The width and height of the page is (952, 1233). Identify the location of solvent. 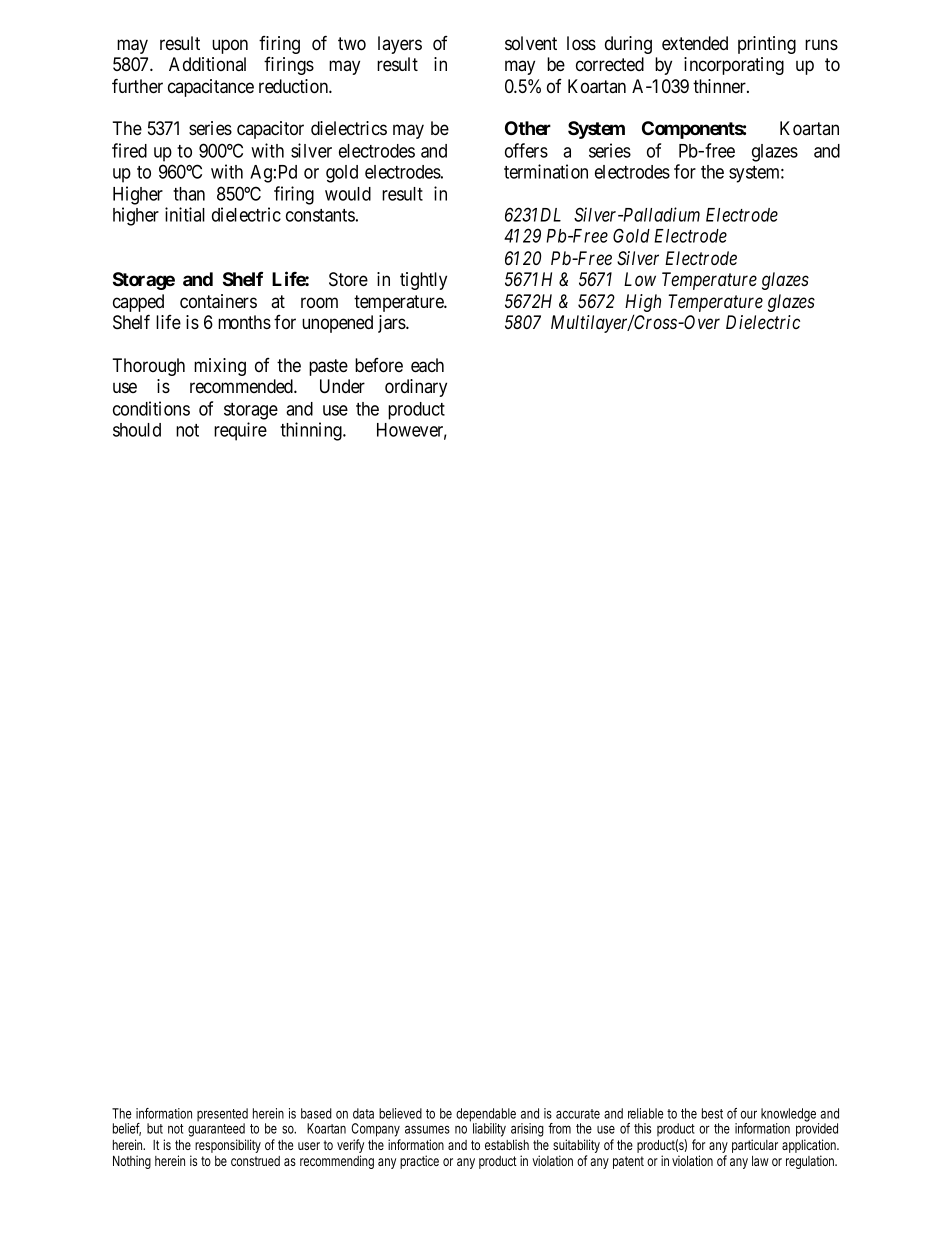
(531, 43).
